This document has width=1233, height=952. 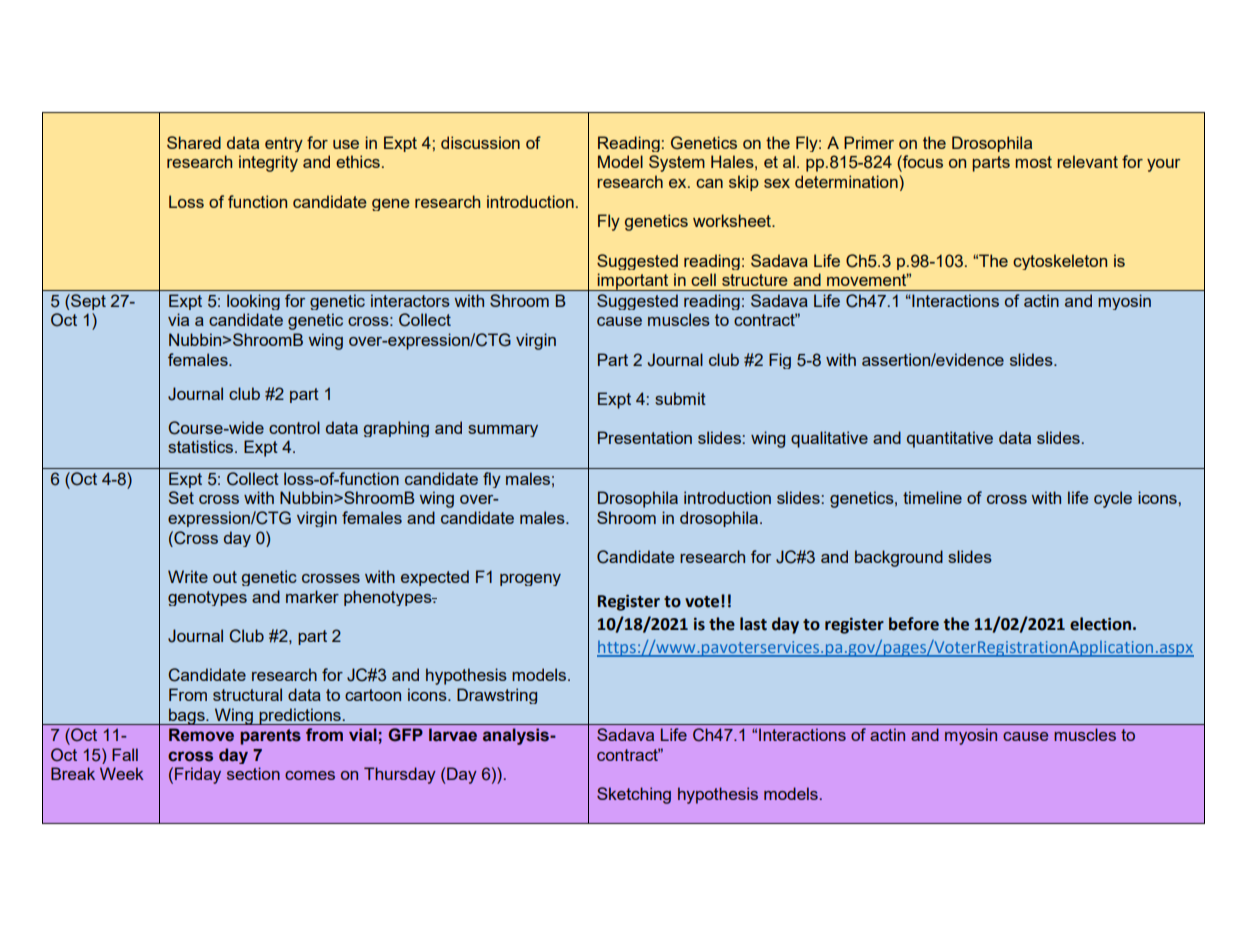 I want to click on System, so click(x=677, y=163).
